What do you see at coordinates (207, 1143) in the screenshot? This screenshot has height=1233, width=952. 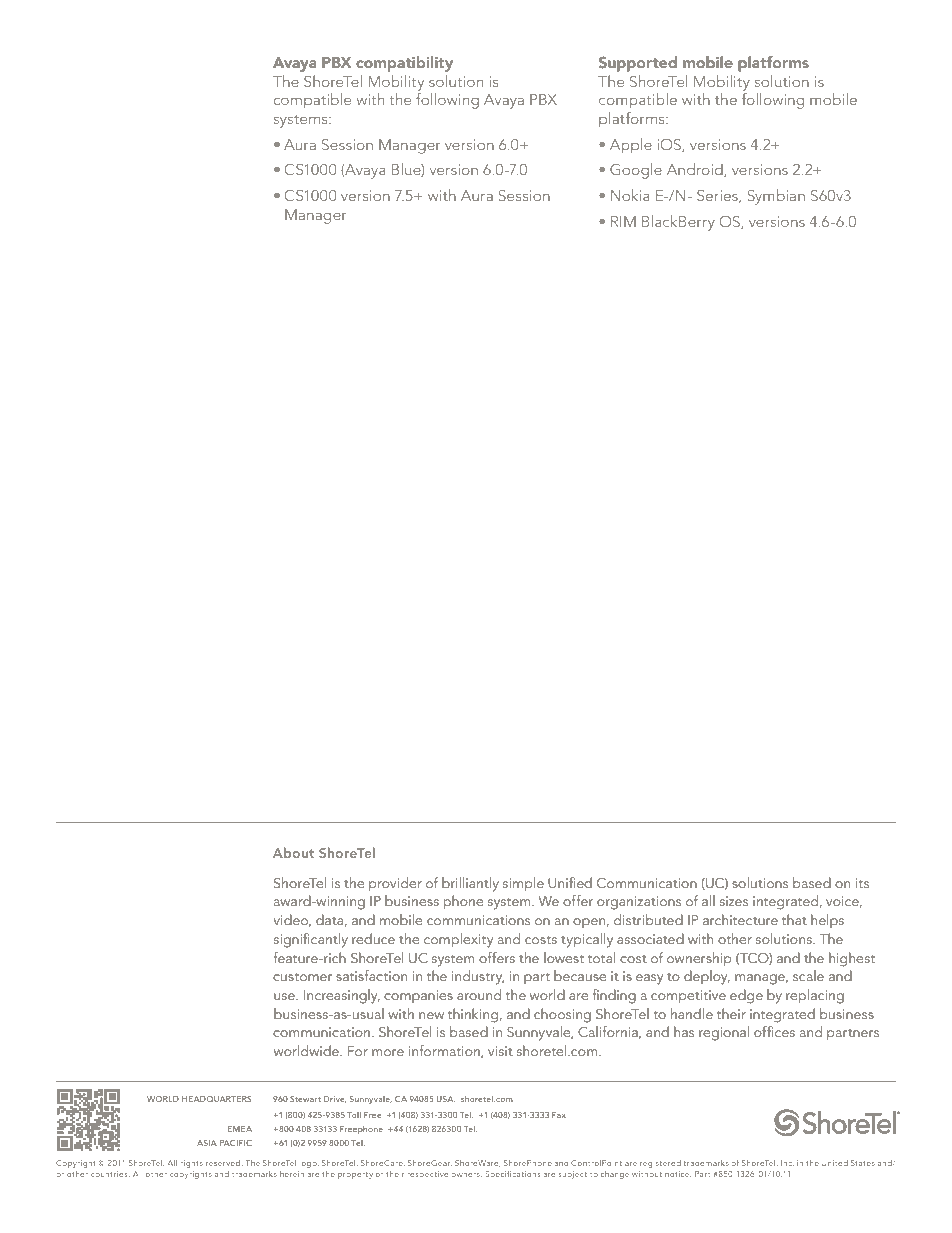 I see `ASIA` at bounding box center [207, 1143].
